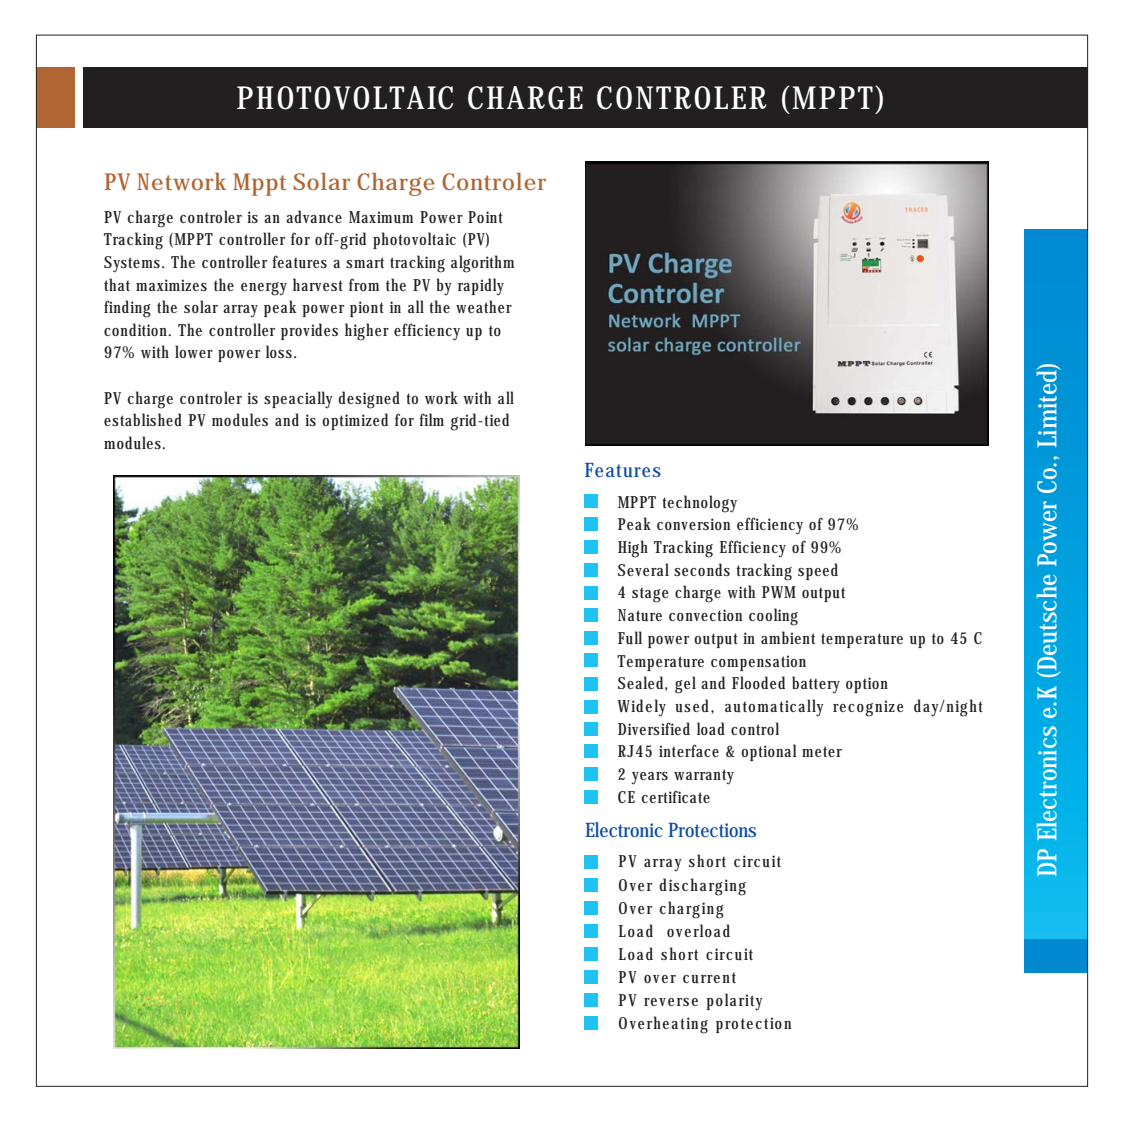 This screenshot has height=1123, width=1123. What do you see at coordinates (773, 617) in the screenshot?
I see `cooling` at bounding box center [773, 617].
